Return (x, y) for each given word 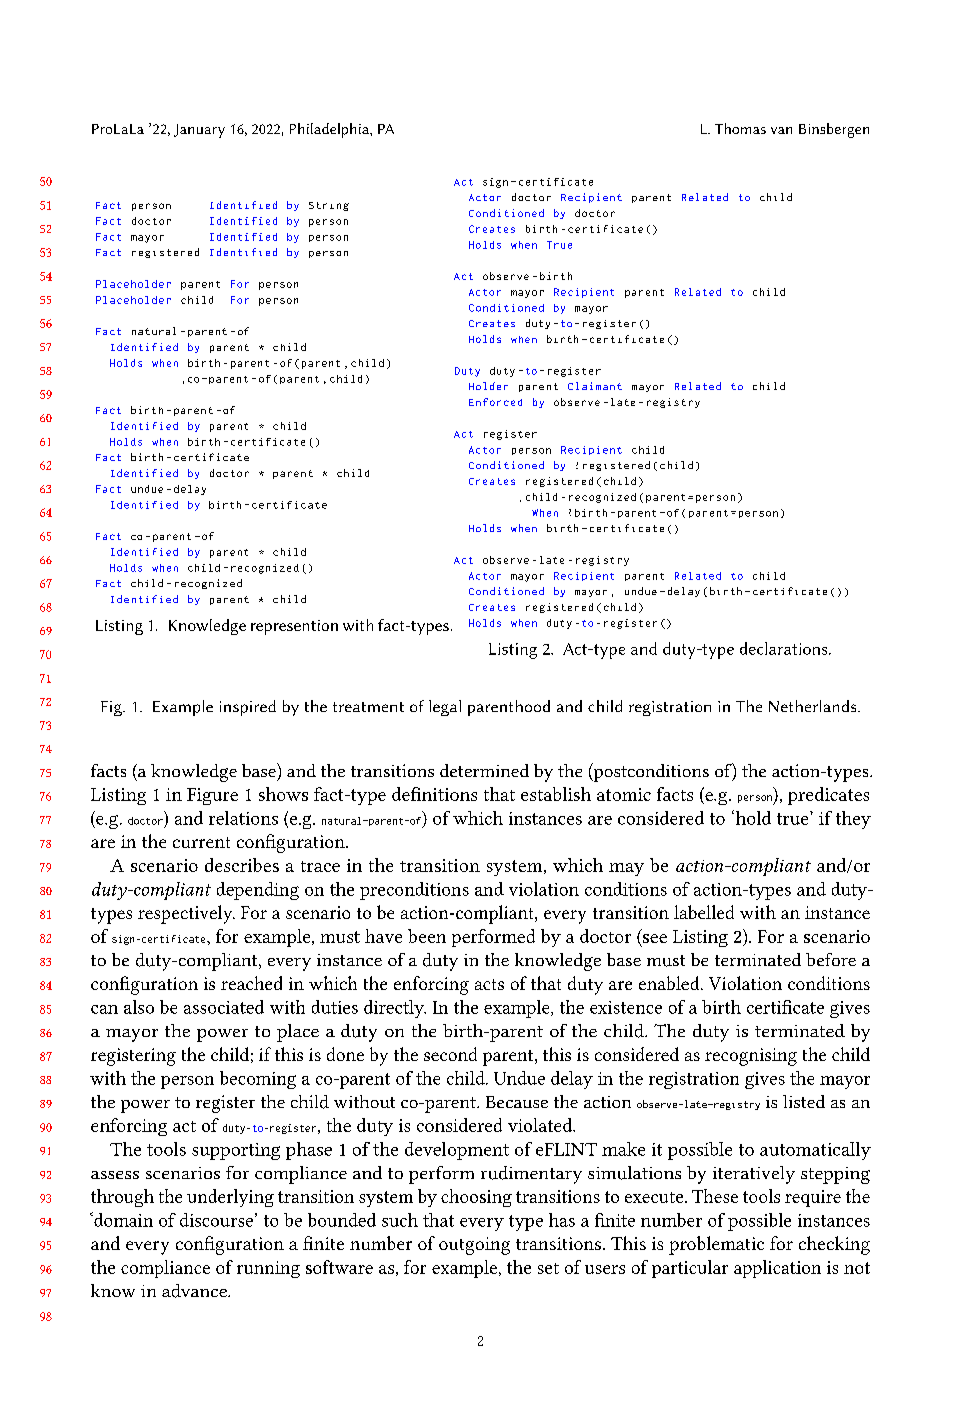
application (777, 1269)
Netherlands (814, 706)
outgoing (474, 1246)
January (199, 131)
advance (195, 1291)
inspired (248, 708)
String (329, 206)
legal (445, 708)
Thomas (740, 128)
